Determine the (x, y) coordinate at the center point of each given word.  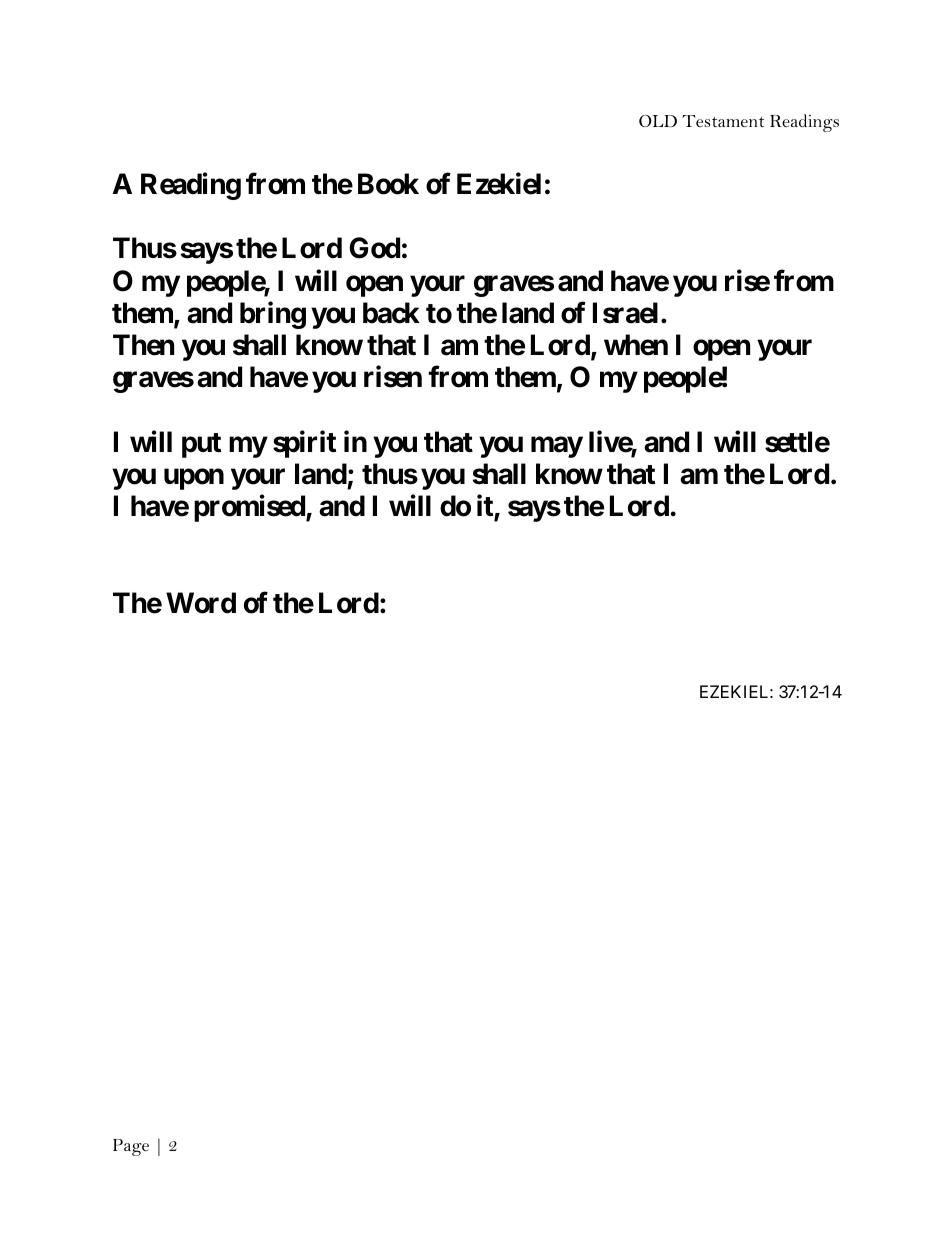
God (374, 248)
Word (201, 603)
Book (388, 184)
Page (131, 1147)
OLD (658, 121)
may (557, 447)
